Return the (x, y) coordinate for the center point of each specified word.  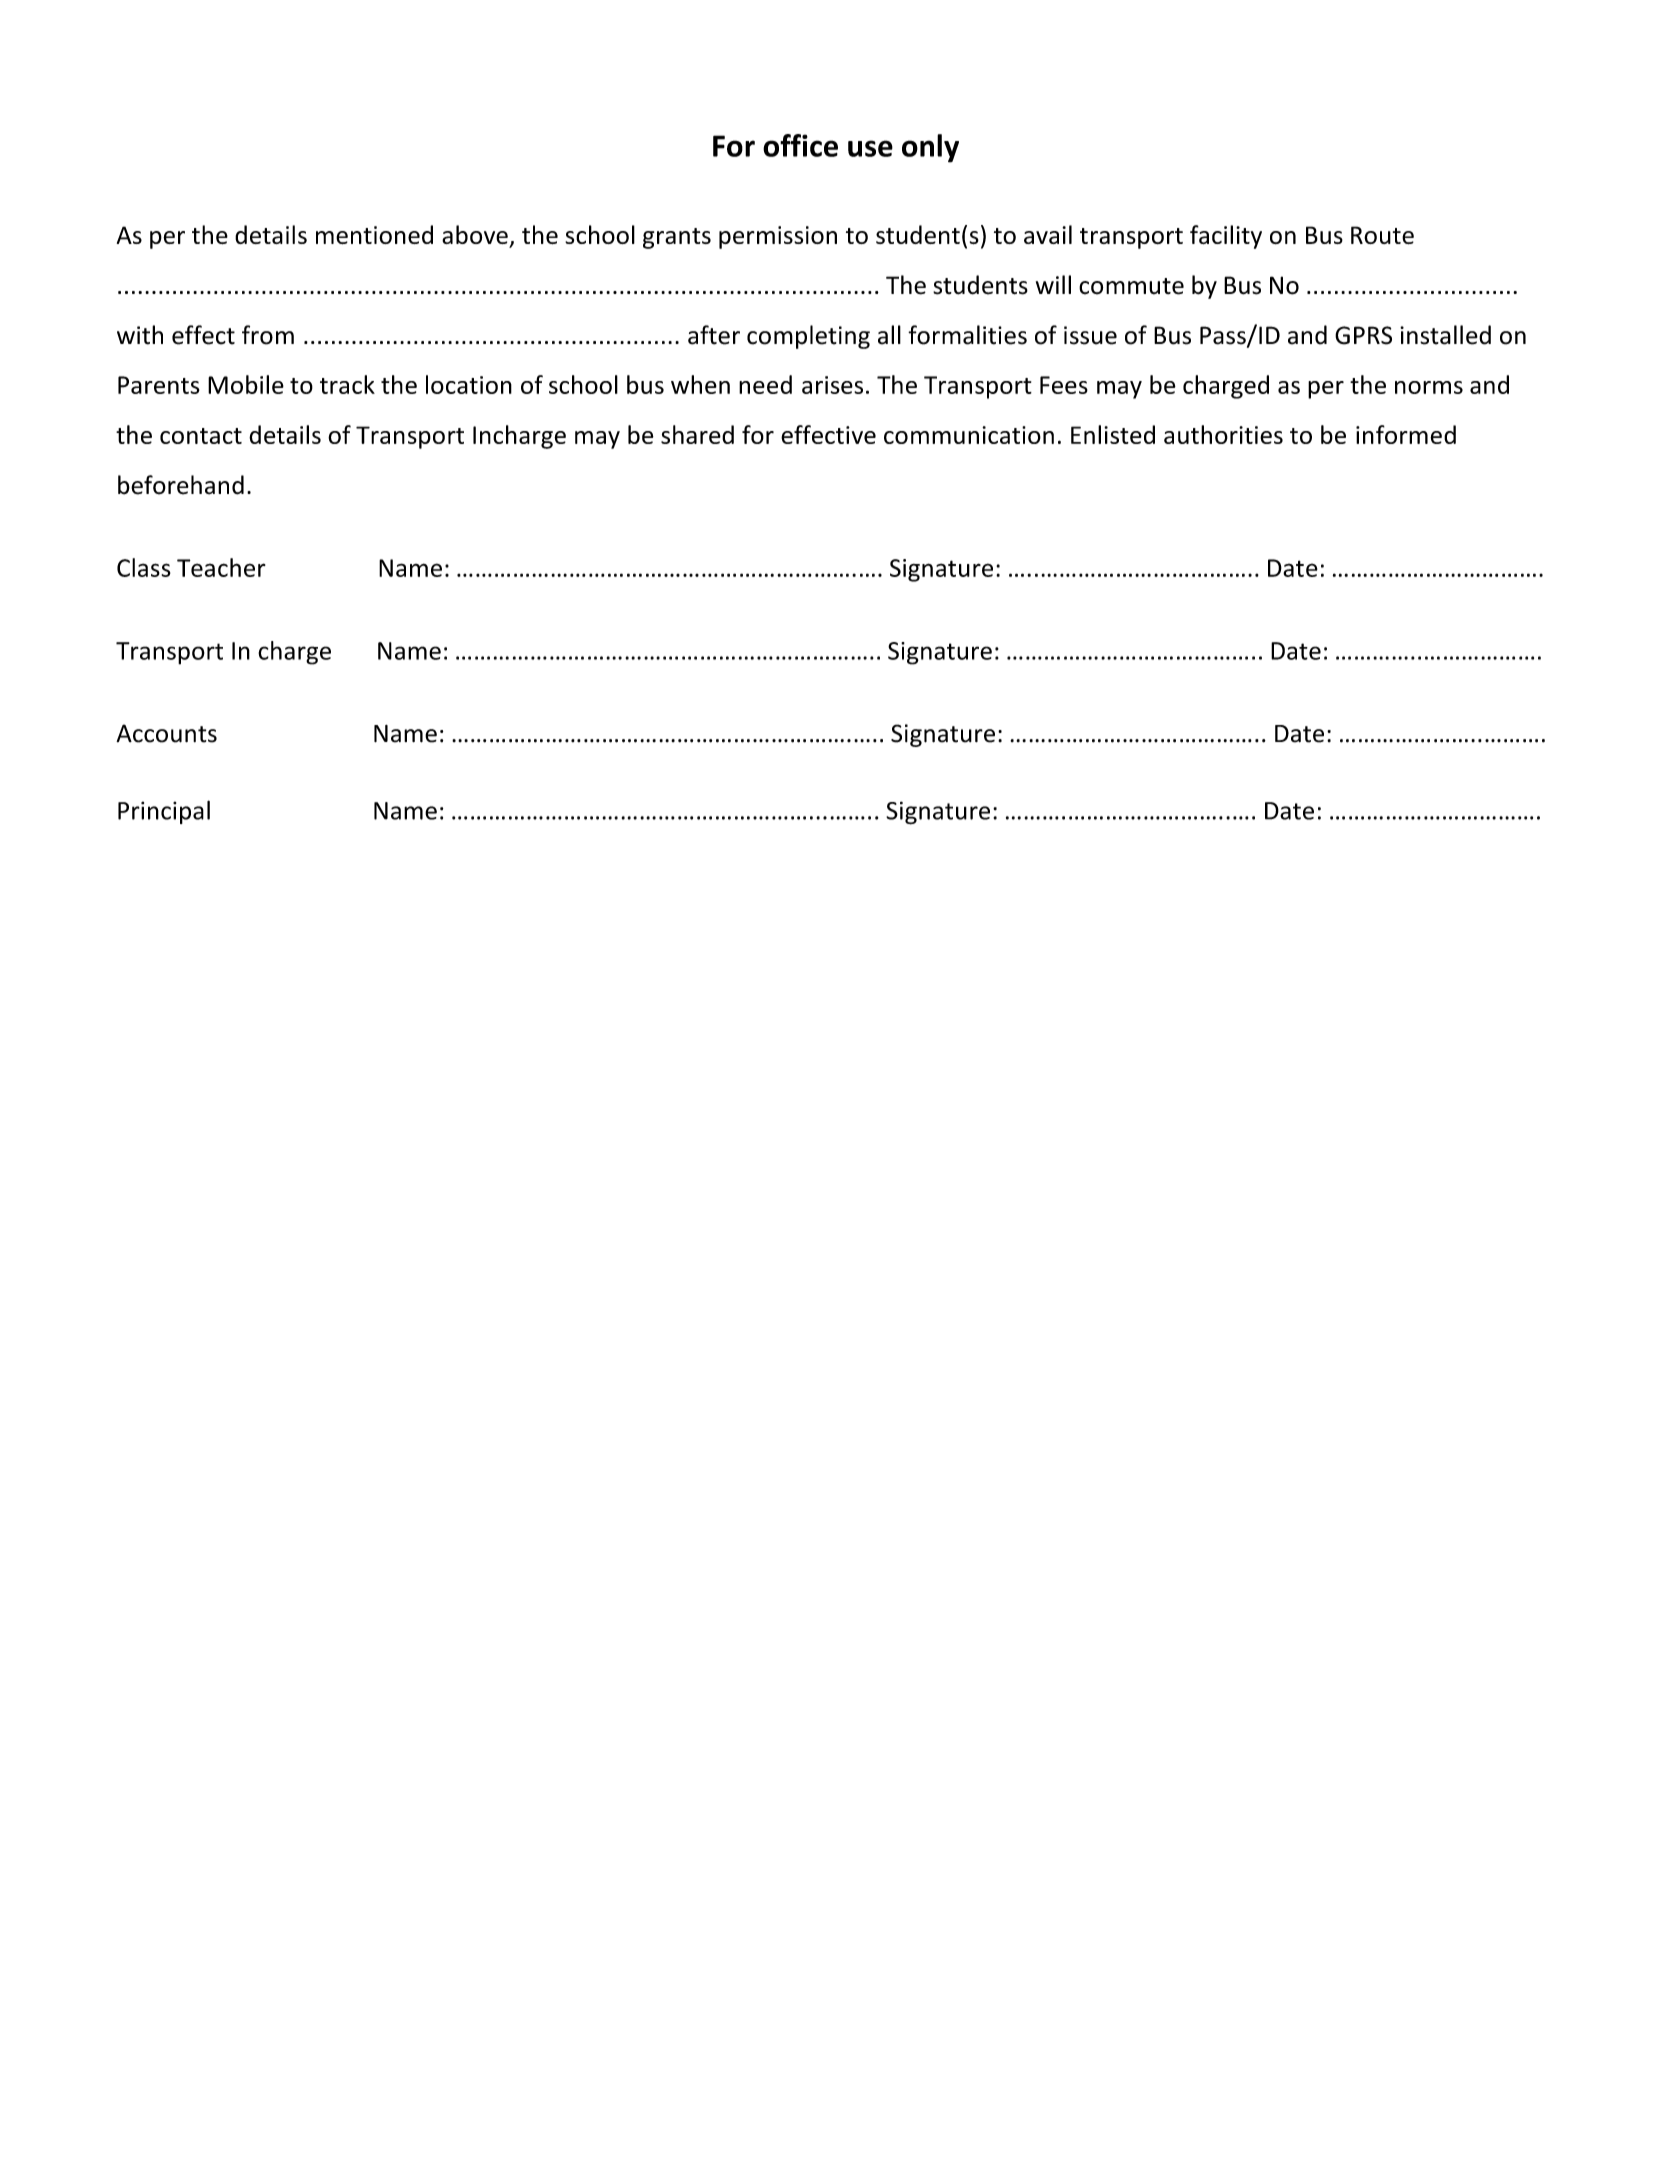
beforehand (181, 485)
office (800, 145)
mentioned (374, 234)
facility (1226, 237)
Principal (164, 812)
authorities (1223, 434)
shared (697, 434)
